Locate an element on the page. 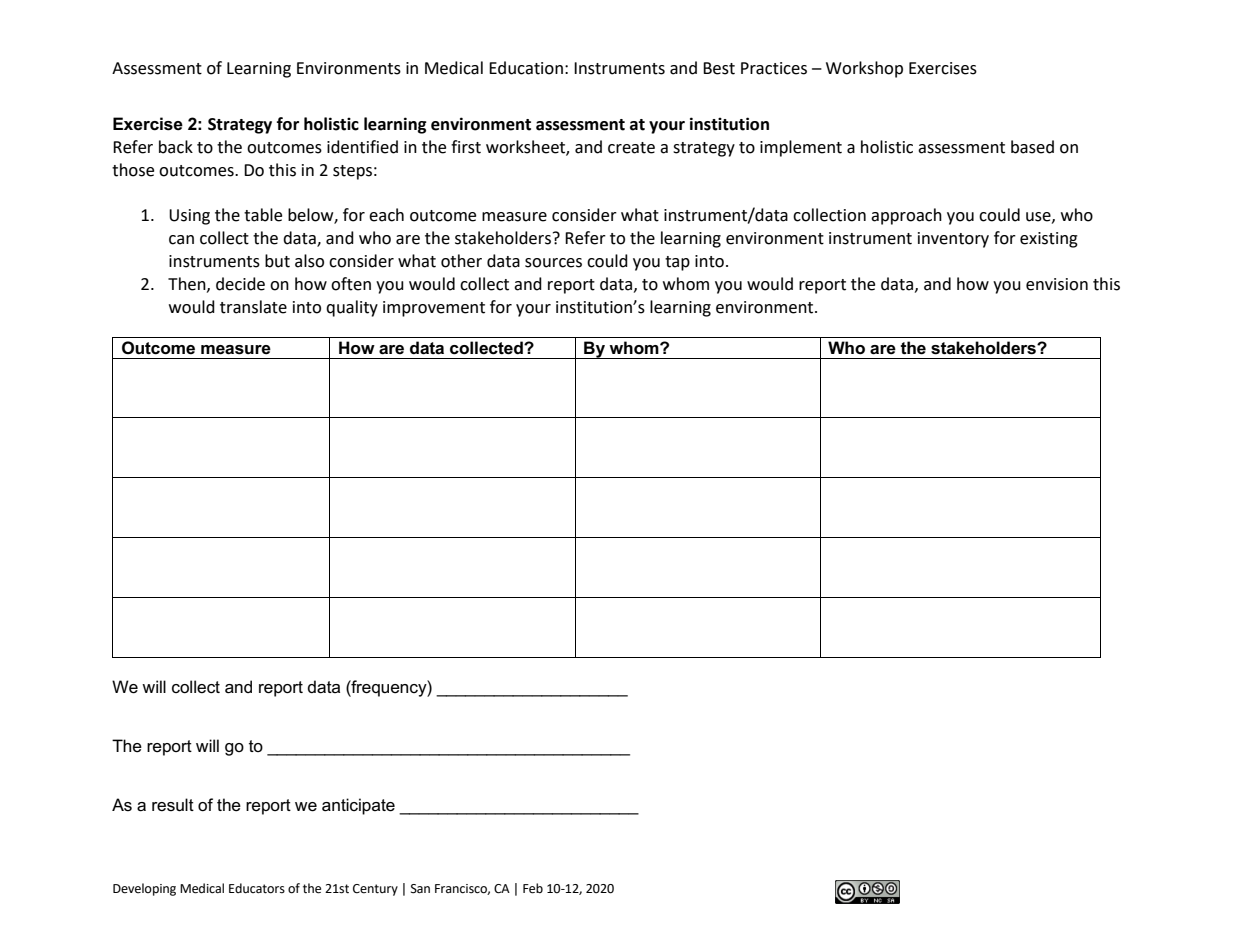 This image has height=952, width=1233. back is located at coordinates (176, 147).
